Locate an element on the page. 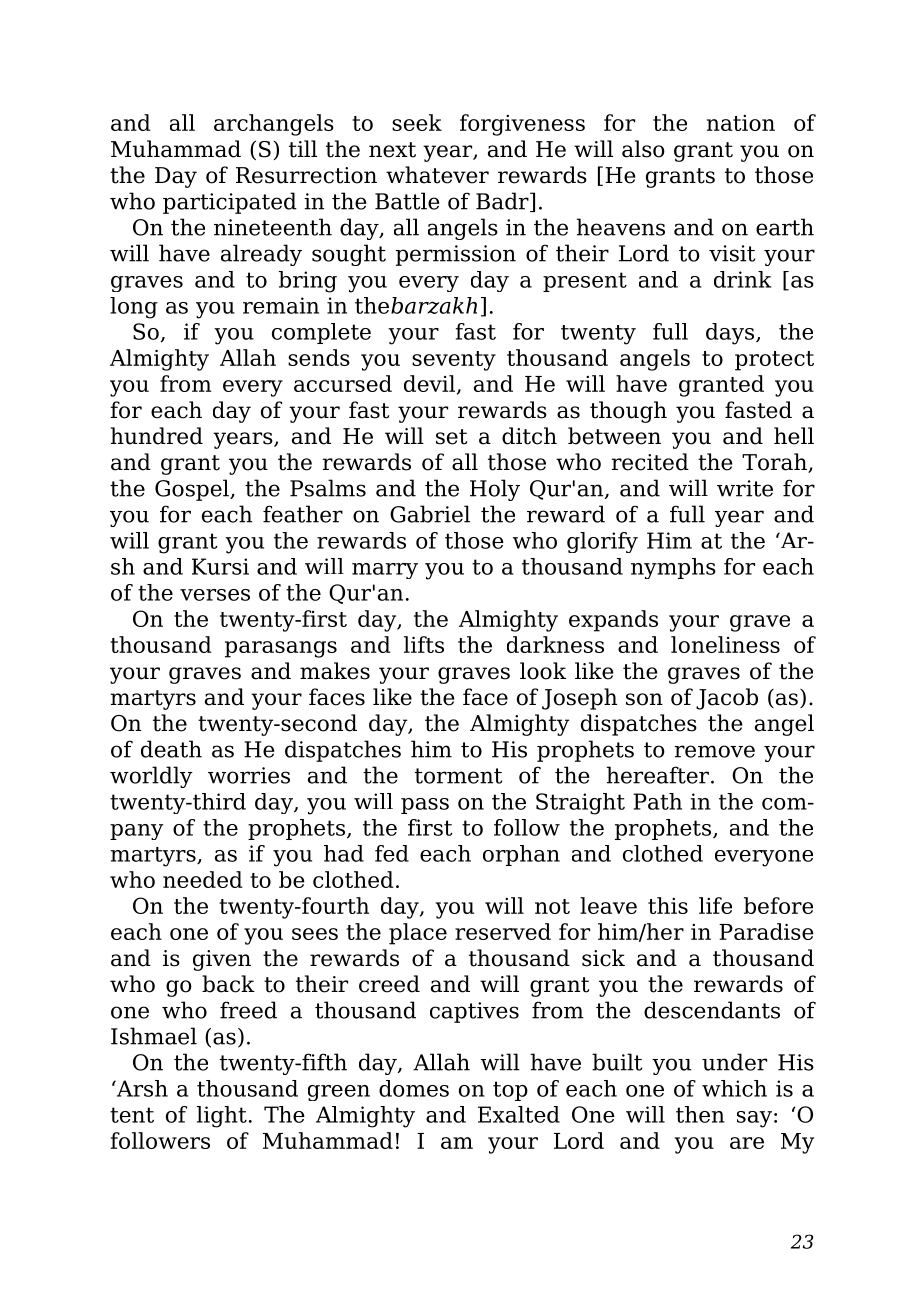 This page has width=924, height=1308. loneliness is located at coordinates (725, 644).
